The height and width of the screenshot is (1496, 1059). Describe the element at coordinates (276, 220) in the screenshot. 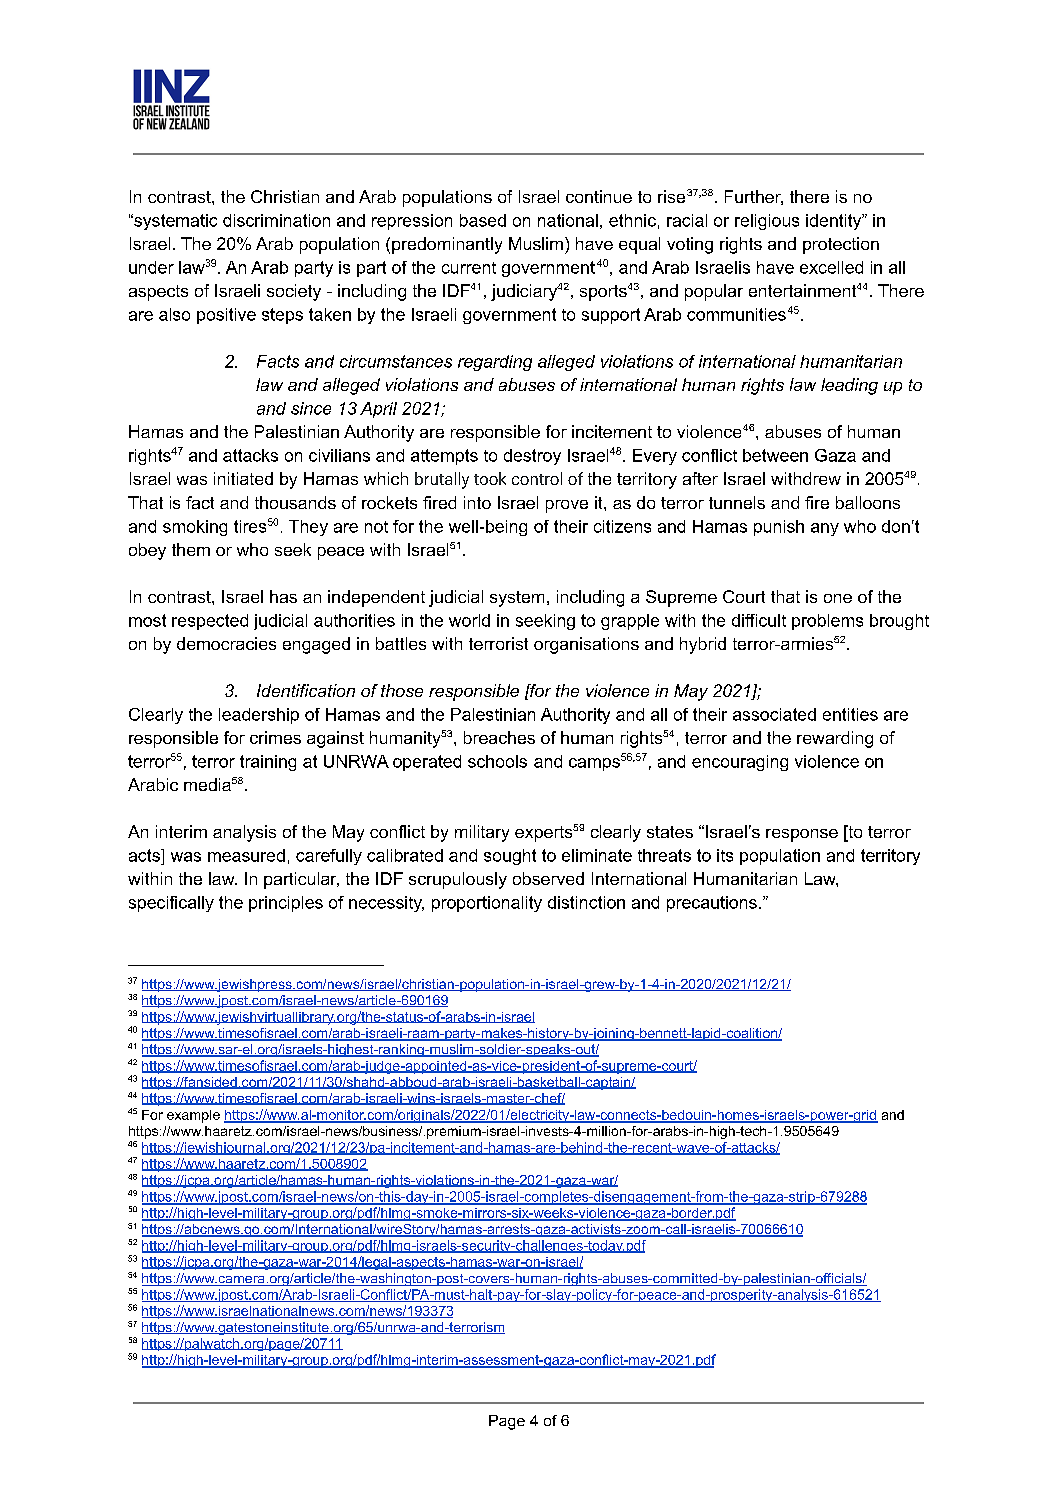

I see `discrimination` at that location.
